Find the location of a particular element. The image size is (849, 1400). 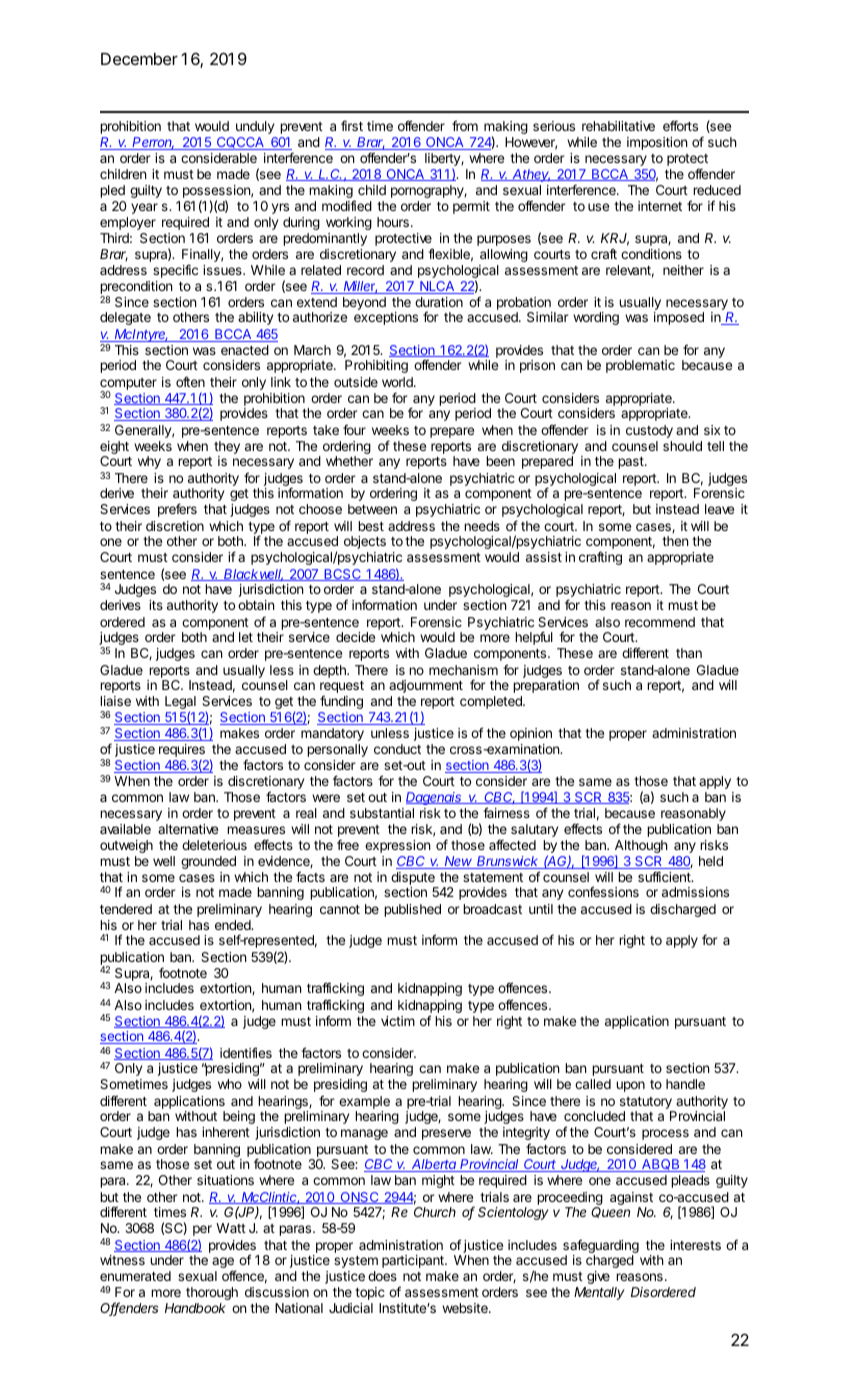

often is located at coordinates (190, 381).
